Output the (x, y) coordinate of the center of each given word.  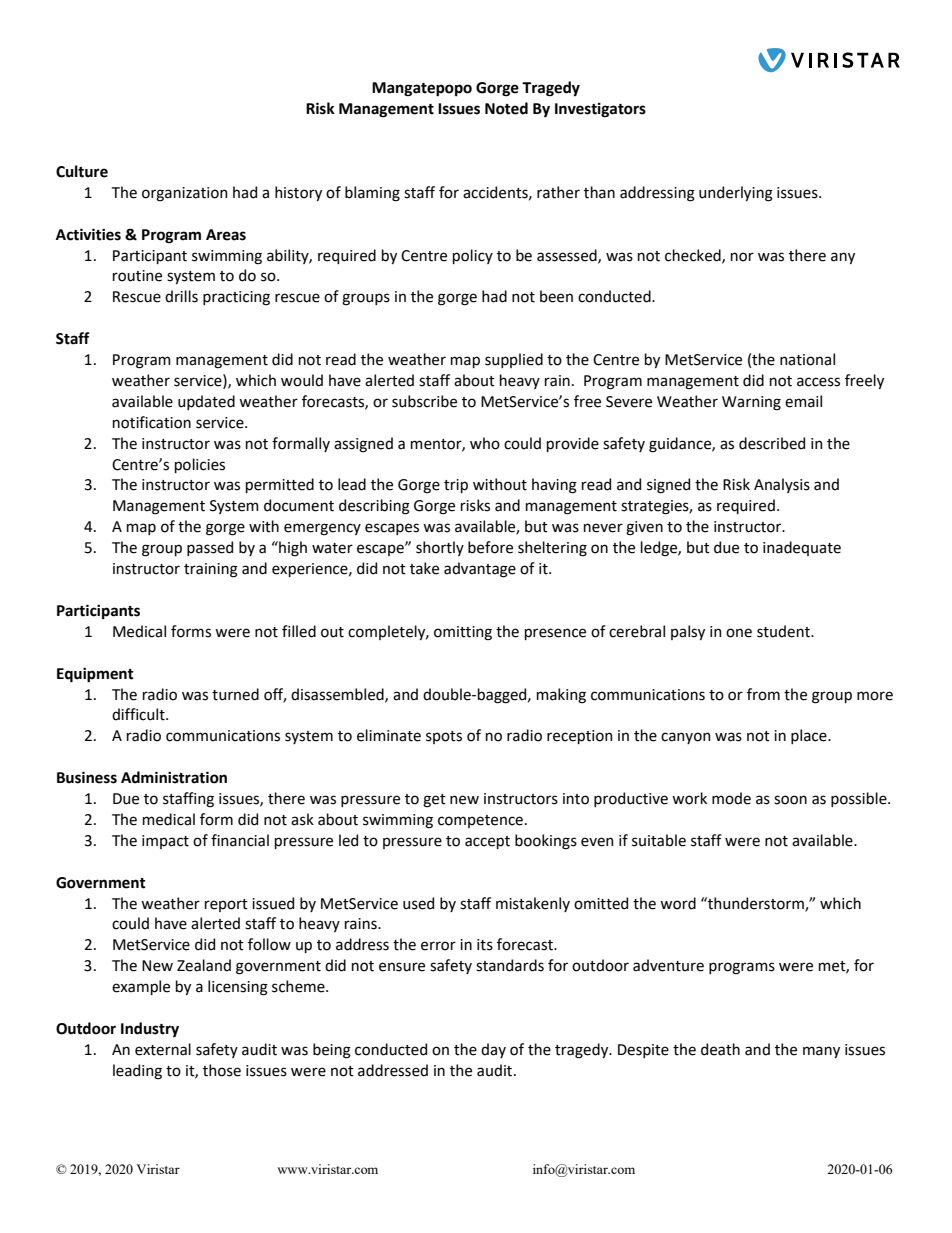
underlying (736, 194)
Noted (506, 108)
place (810, 736)
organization (185, 194)
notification (152, 422)
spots (444, 737)
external (163, 1049)
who (485, 443)
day (493, 1050)
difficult (139, 714)
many (821, 1052)
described (772, 443)
